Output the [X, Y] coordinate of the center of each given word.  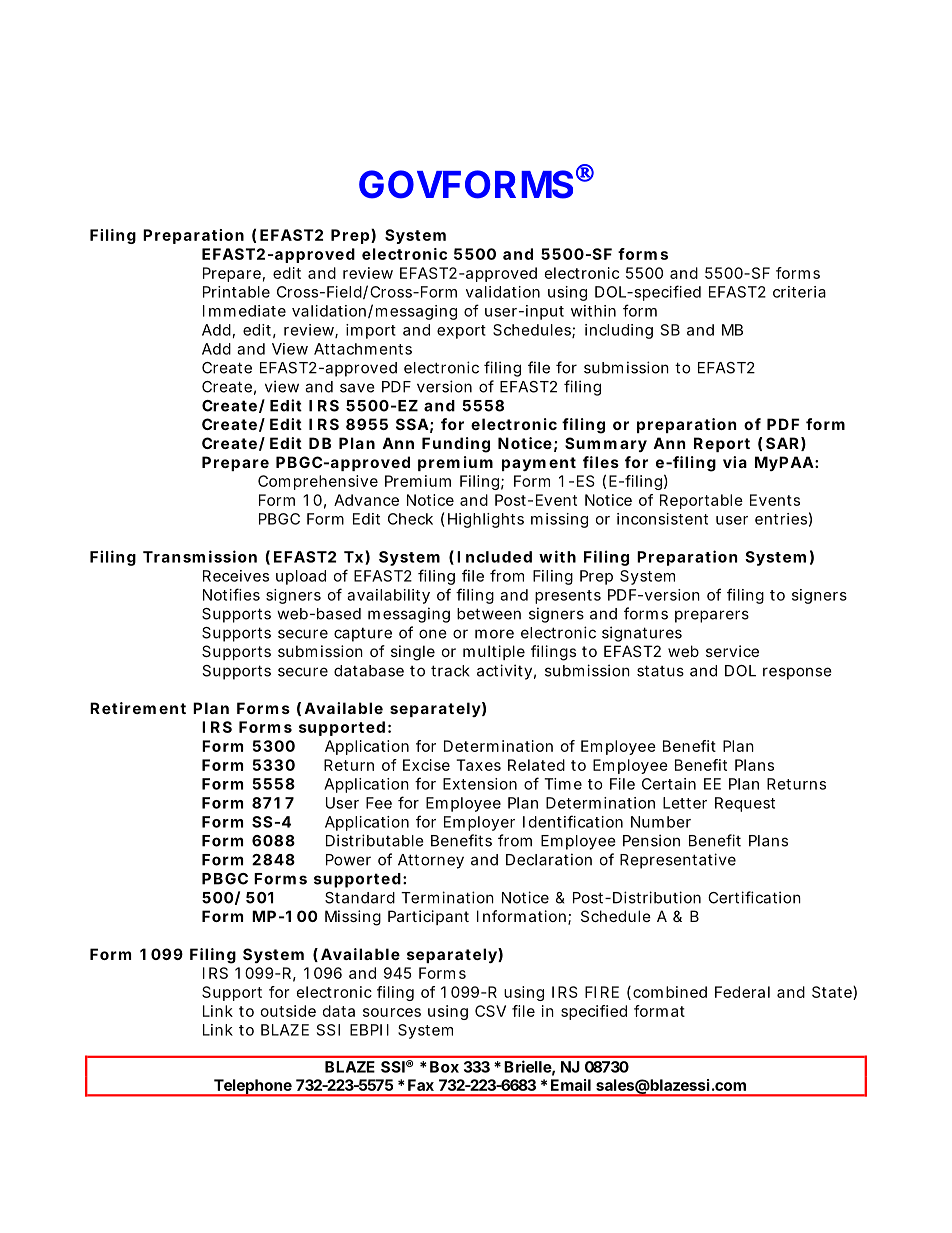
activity [504, 672]
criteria [799, 292]
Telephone [252, 1087]
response [797, 673]
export [461, 332]
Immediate [244, 311]
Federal [742, 992]
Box [444, 1067]
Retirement [138, 708]
